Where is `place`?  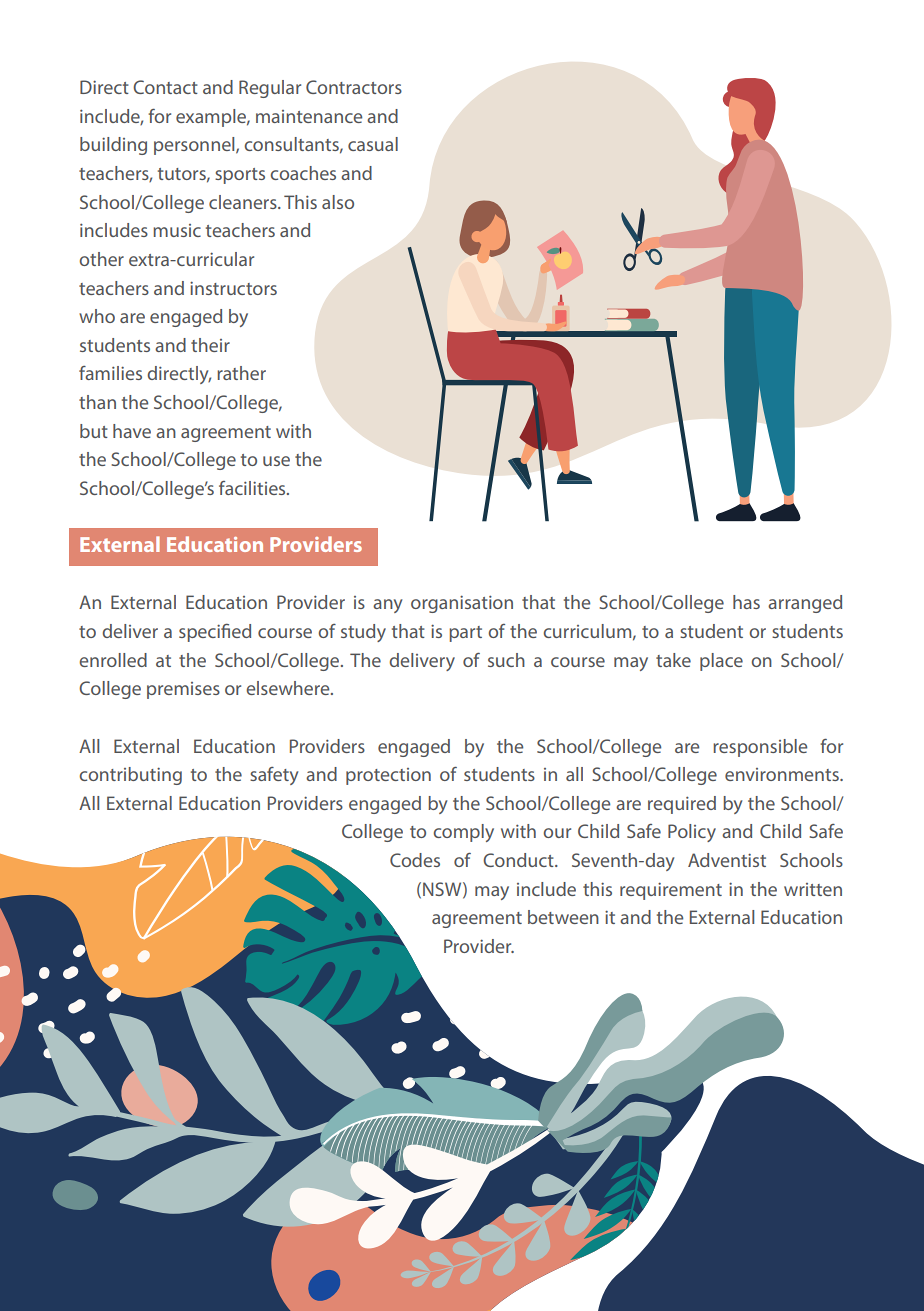 place is located at coordinates (721, 662).
